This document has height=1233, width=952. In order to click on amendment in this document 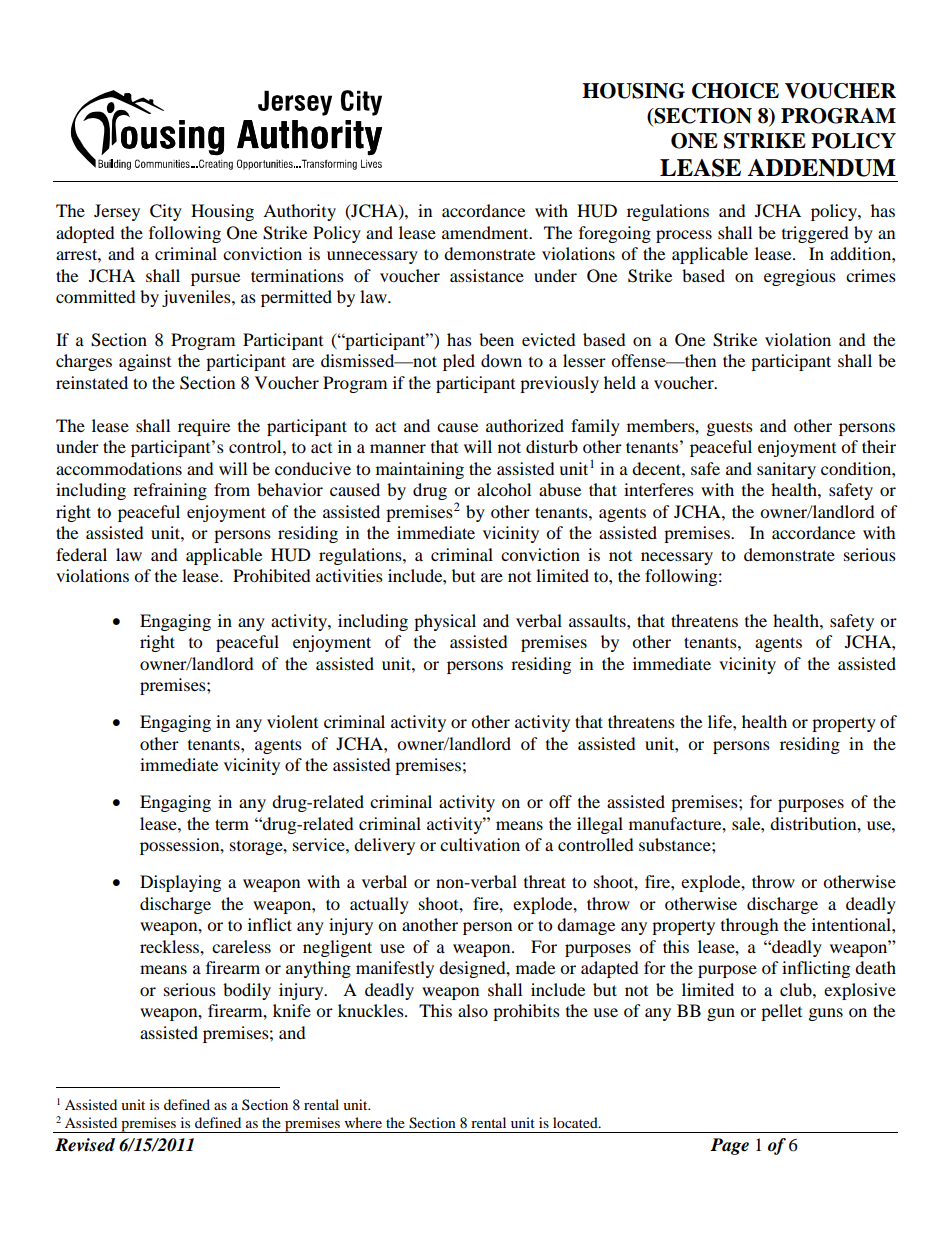, I will do `click(486, 232)`.
